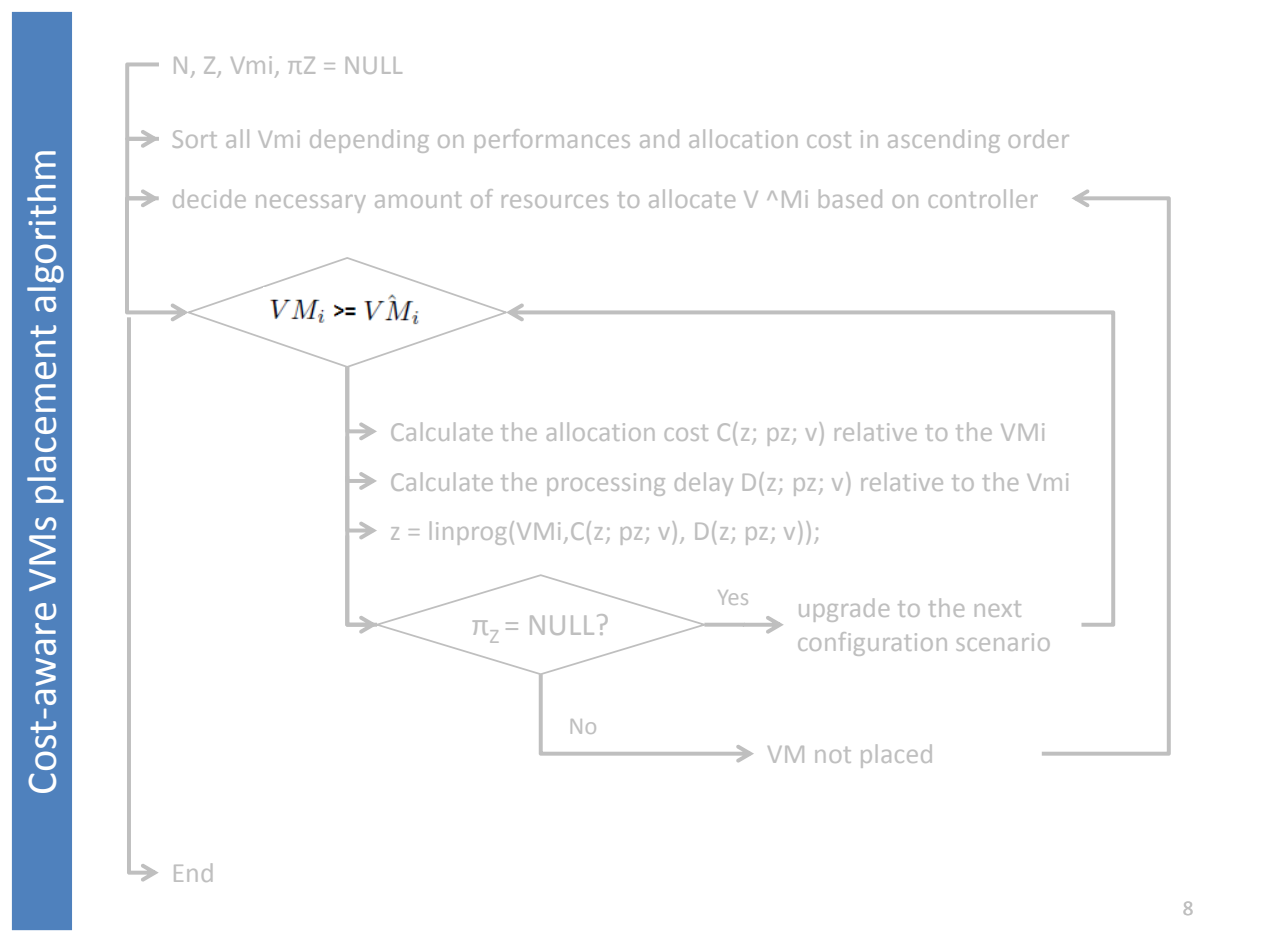 This page has width=1270, height=952. Describe the element at coordinates (944, 141) in the page. I see `ascending` at that location.
